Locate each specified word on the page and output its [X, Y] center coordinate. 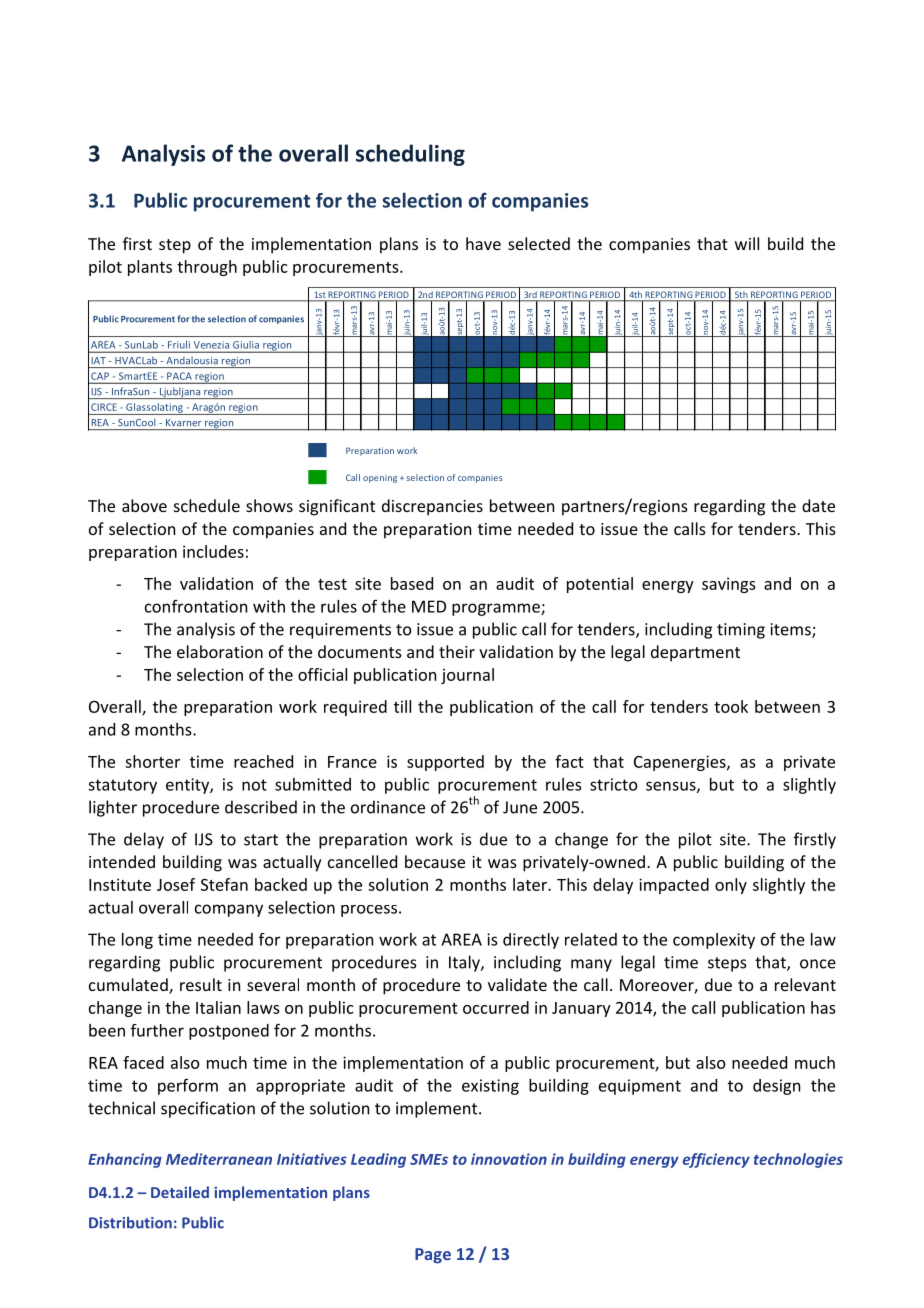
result [201, 984]
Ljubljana [180, 393]
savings [729, 585]
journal [467, 676]
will [747, 243]
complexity [714, 941]
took [731, 706]
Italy [465, 963]
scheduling [410, 155]
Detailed [180, 1192]
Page [433, 1256]
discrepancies [432, 507]
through [207, 268]
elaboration [220, 651]
